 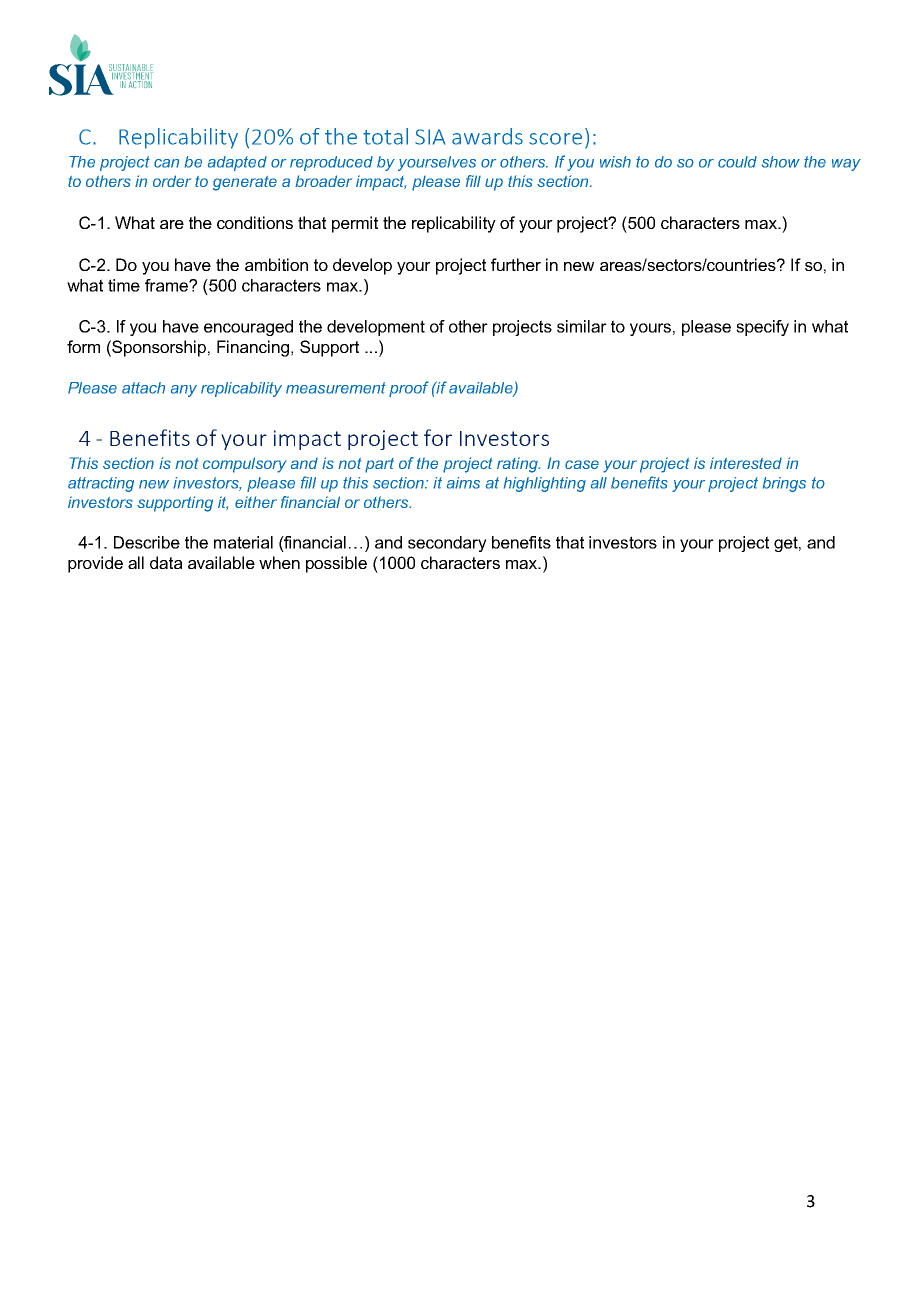 What do you see at coordinates (166, 562) in the image?
I see `data` at bounding box center [166, 562].
